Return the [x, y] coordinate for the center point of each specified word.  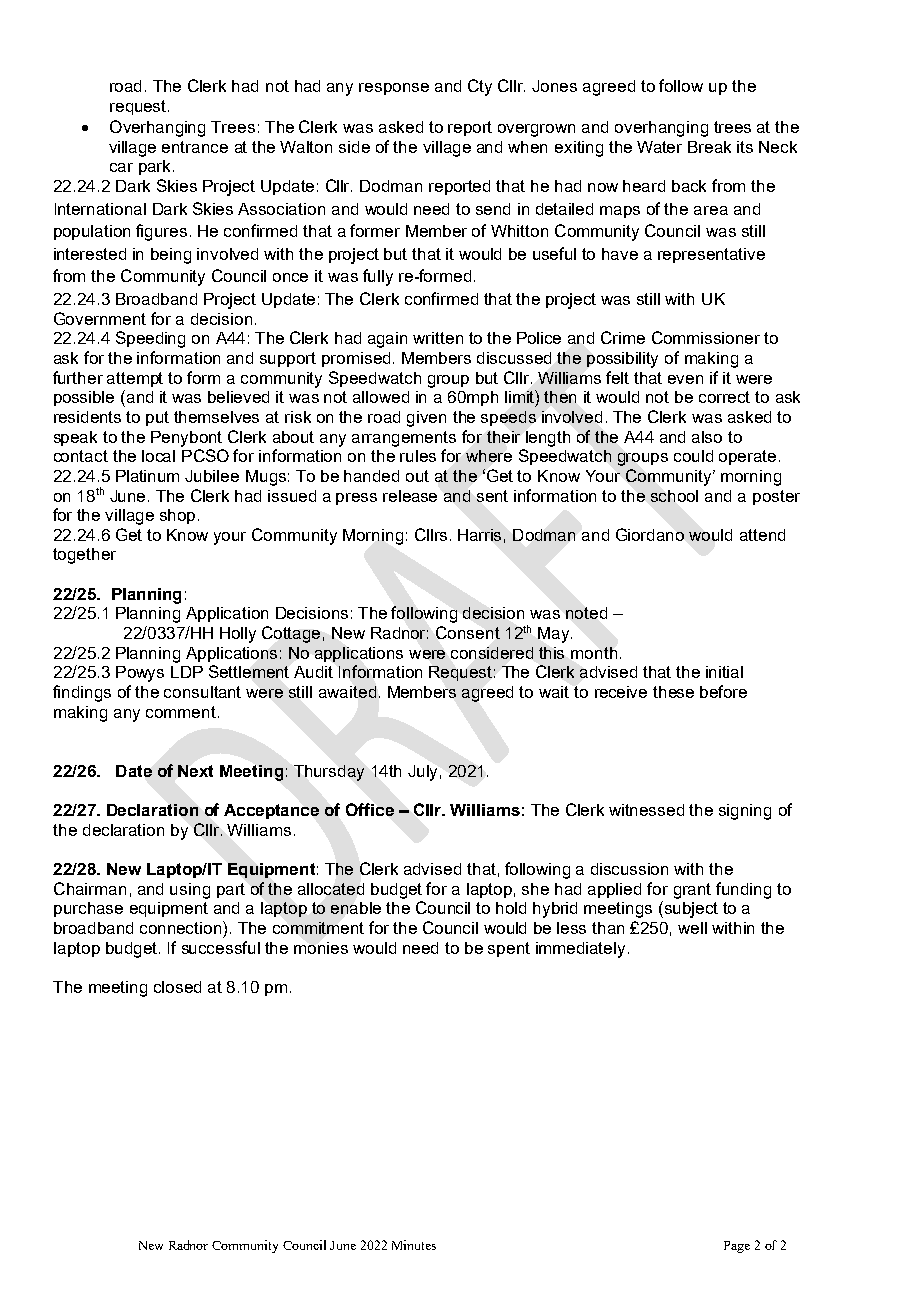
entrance [195, 147]
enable [356, 908]
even [685, 379]
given [426, 419]
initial [724, 672]
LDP [187, 672]
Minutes [414, 1245]
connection [182, 927]
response [394, 89]
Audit [313, 672]
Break [709, 147]
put [157, 418]
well [692, 928]
